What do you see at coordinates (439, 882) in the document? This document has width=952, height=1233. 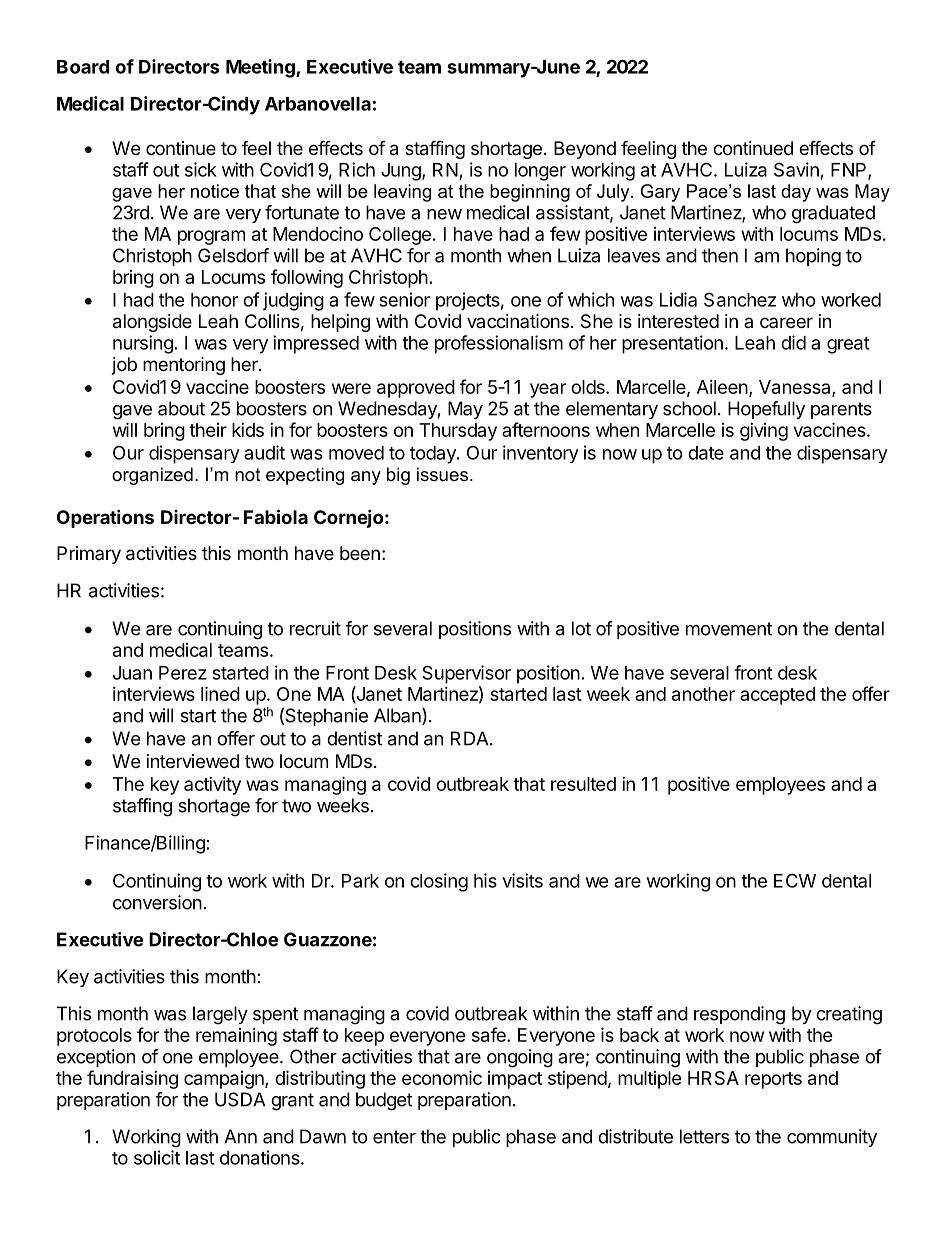 I see `closing` at bounding box center [439, 882].
